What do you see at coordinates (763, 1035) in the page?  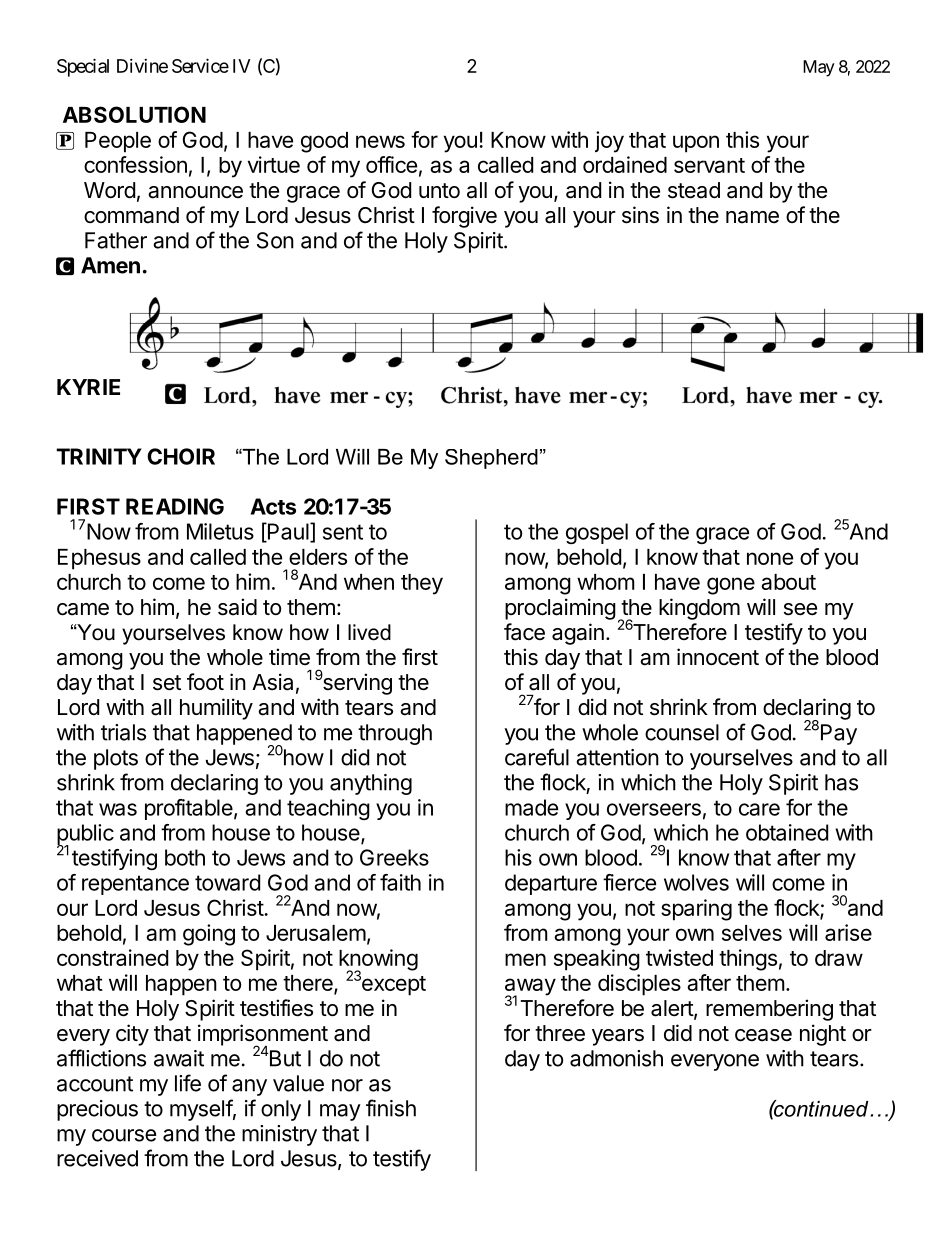 I see `cease` at bounding box center [763, 1035].
